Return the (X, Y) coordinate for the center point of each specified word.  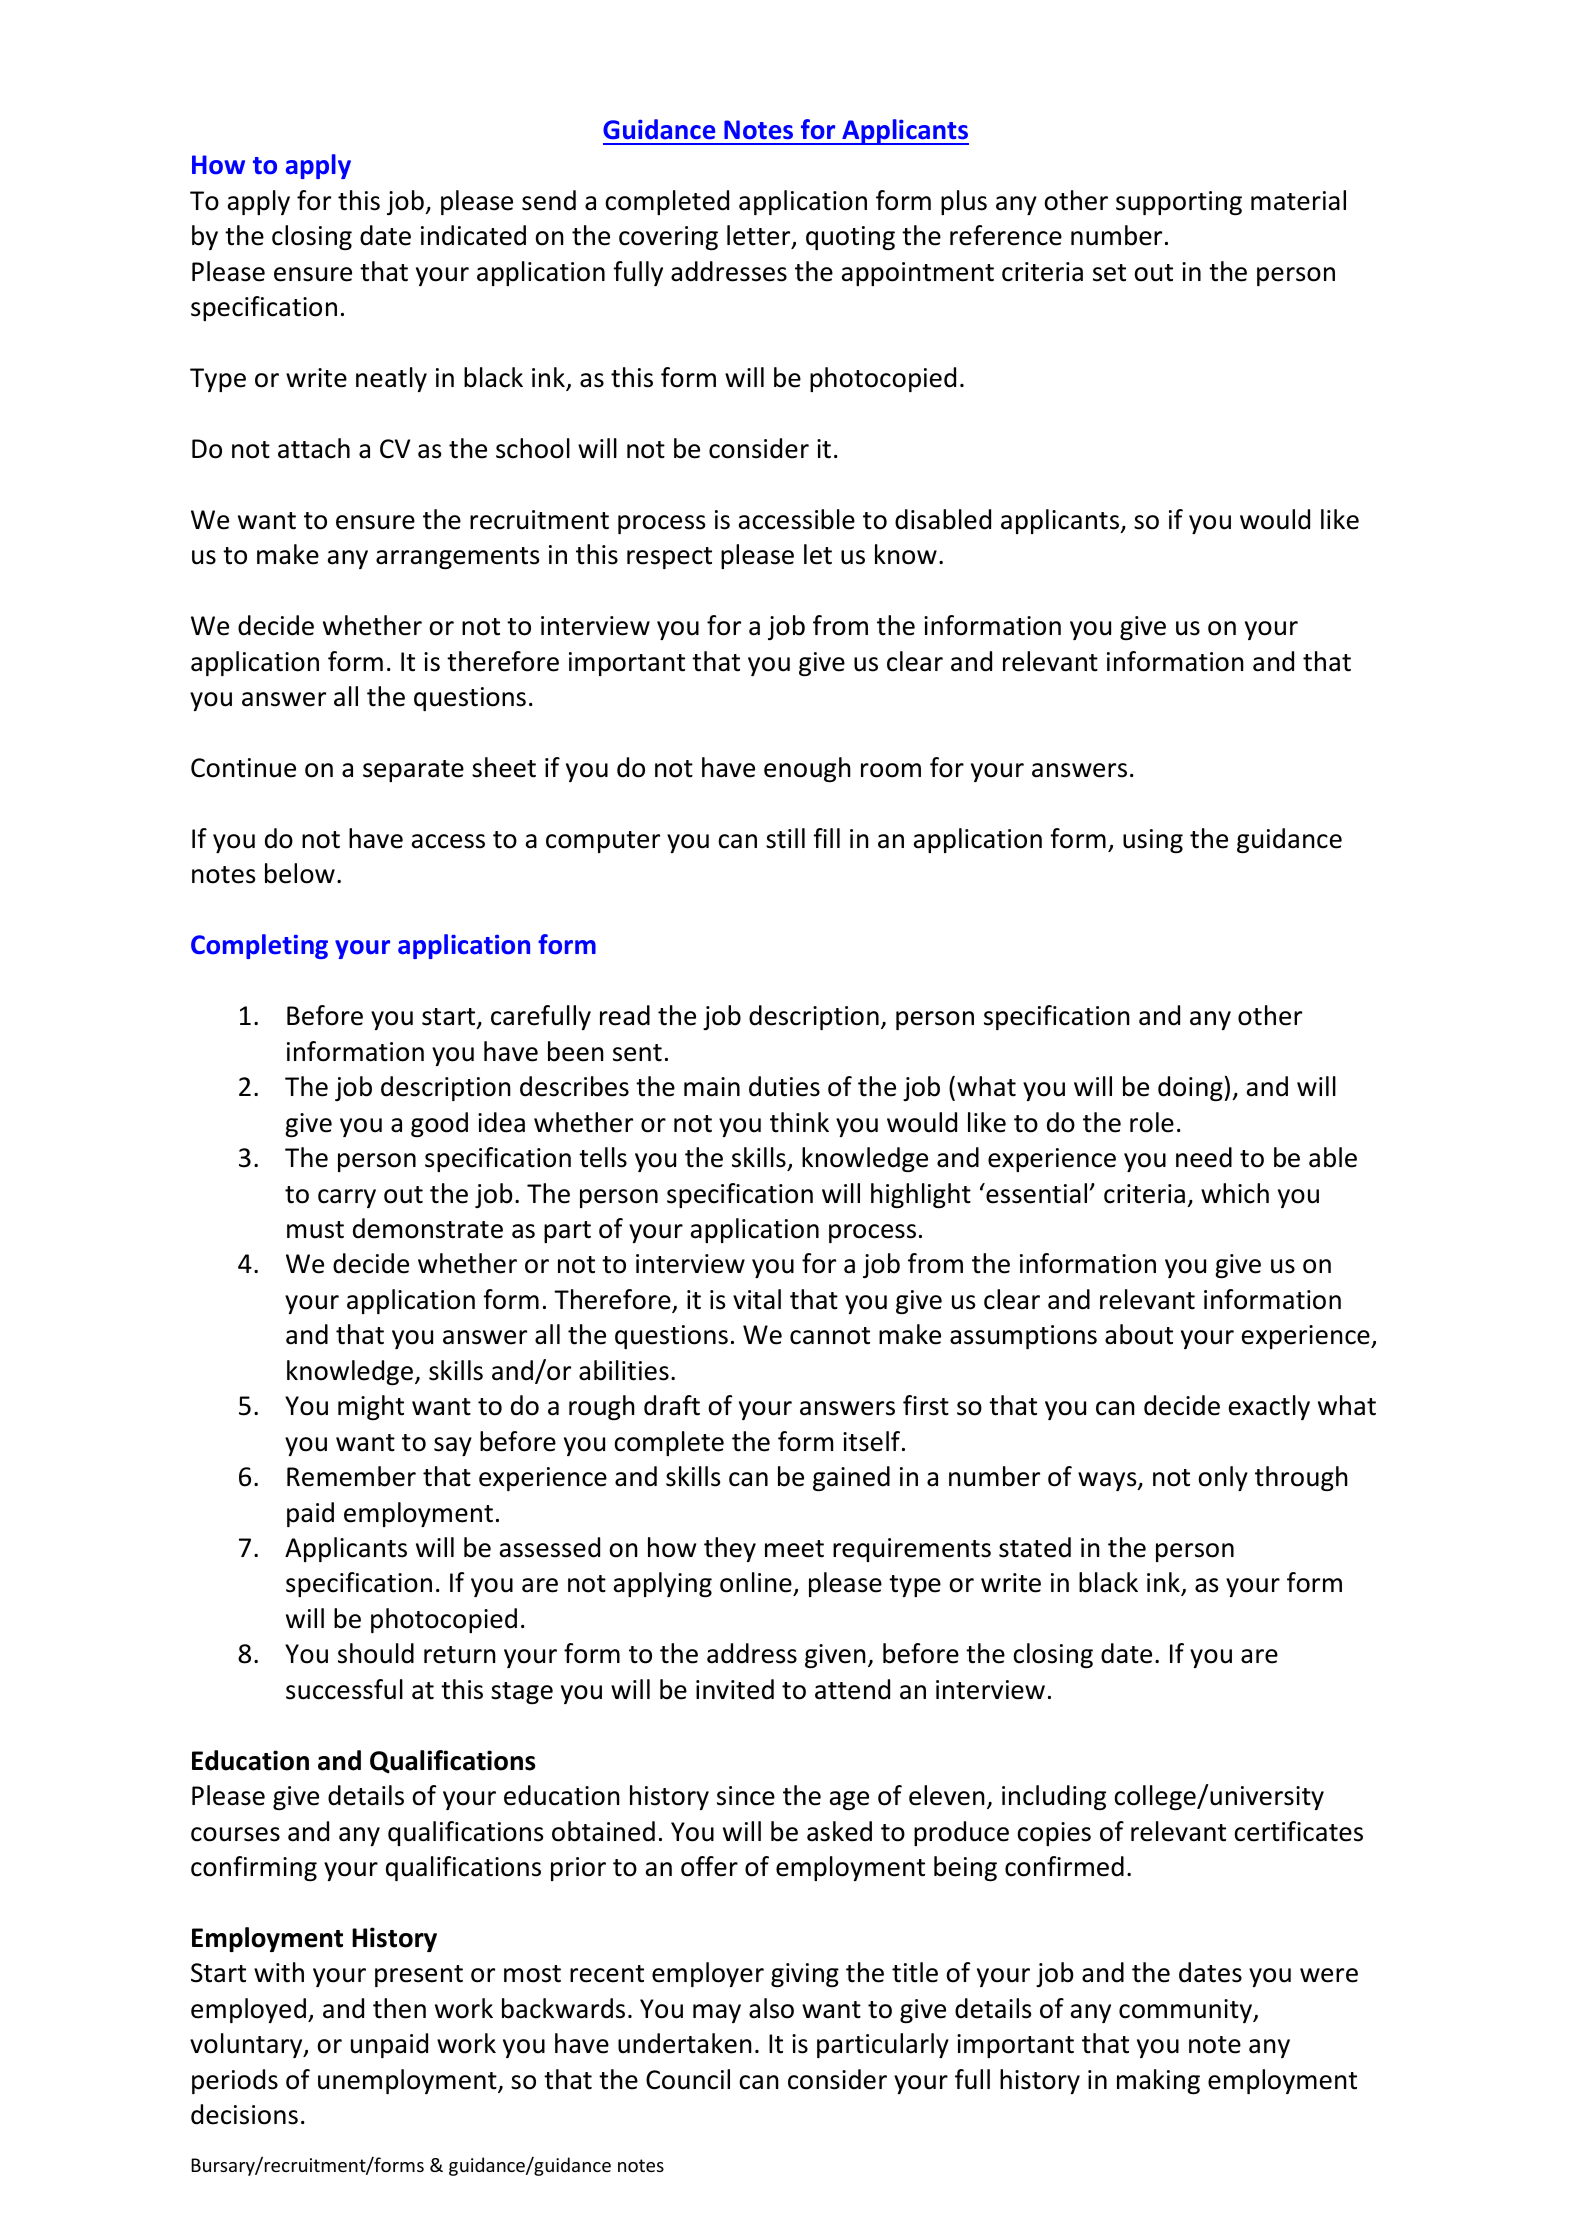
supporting (1179, 203)
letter (760, 237)
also (771, 2008)
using (1153, 841)
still (785, 838)
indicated (473, 235)
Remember (351, 1476)
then (399, 2008)
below (300, 873)
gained (851, 1478)
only (1223, 1478)
